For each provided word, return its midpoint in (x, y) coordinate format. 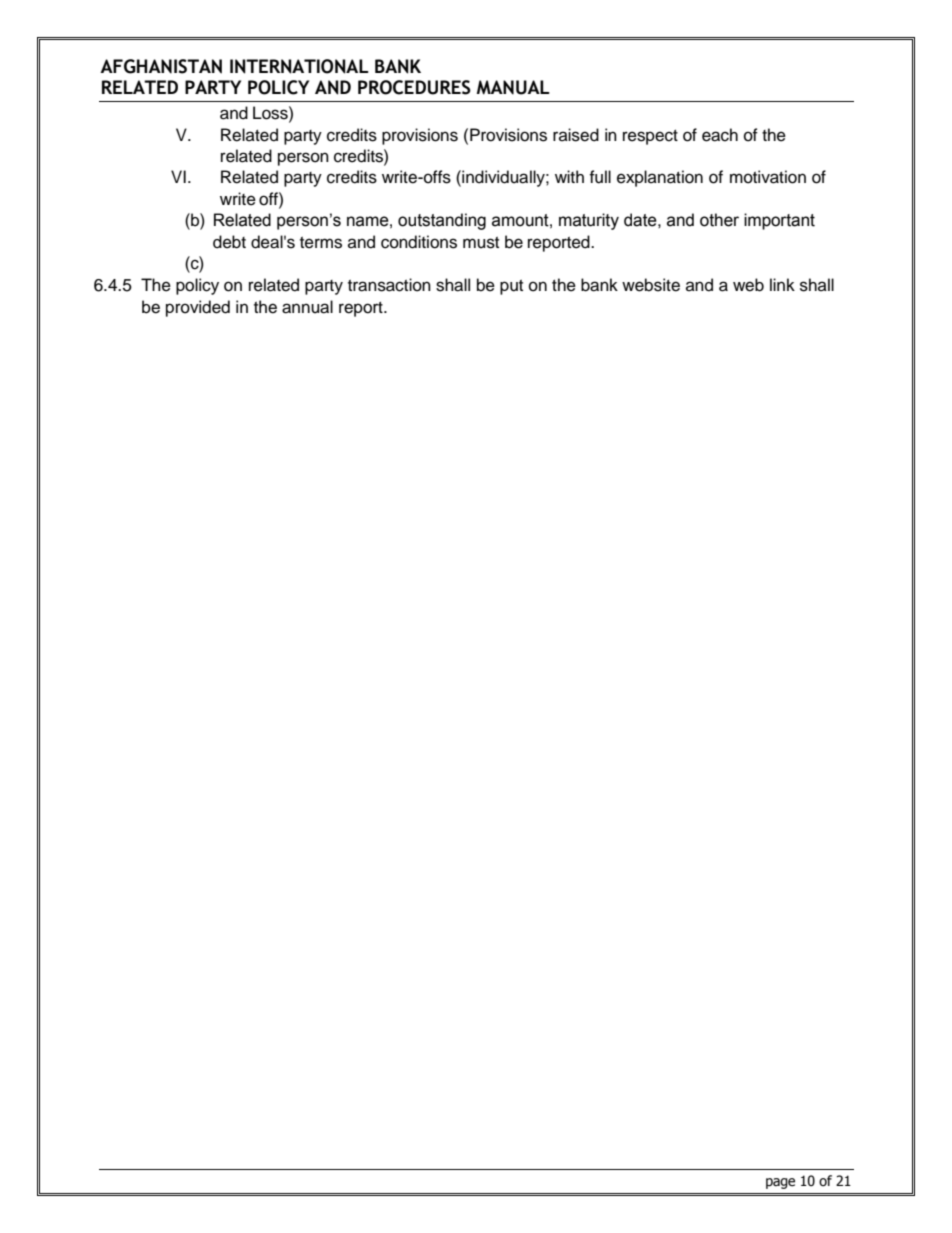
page (780, 1183)
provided (198, 308)
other (719, 220)
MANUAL (513, 87)
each (720, 135)
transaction (389, 285)
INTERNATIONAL (299, 66)
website (651, 285)
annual (307, 307)
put (511, 287)
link (782, 284)
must (481, 243)
